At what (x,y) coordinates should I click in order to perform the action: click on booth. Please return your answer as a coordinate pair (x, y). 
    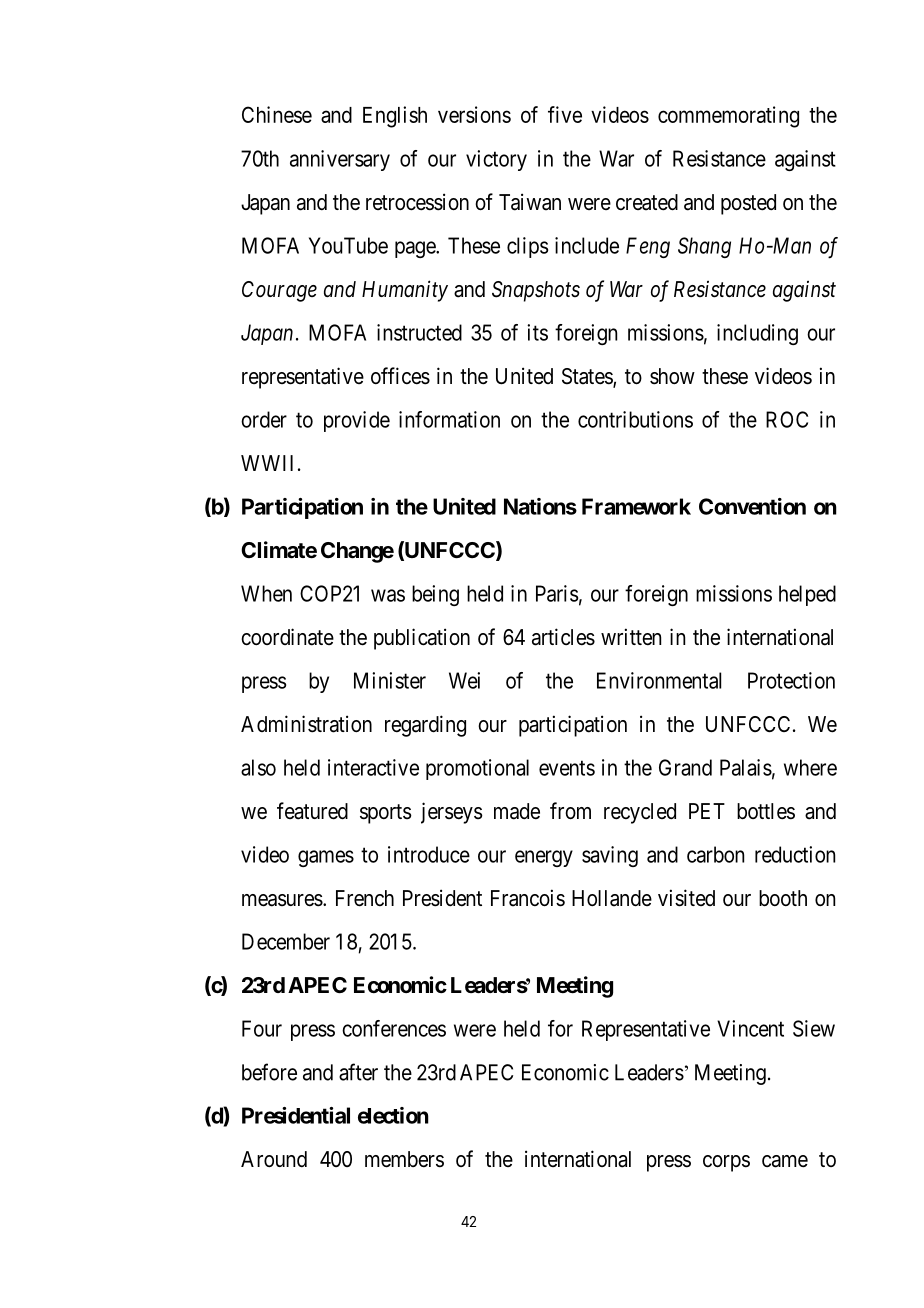
    Looking at the image, I should click on (783, 898).
